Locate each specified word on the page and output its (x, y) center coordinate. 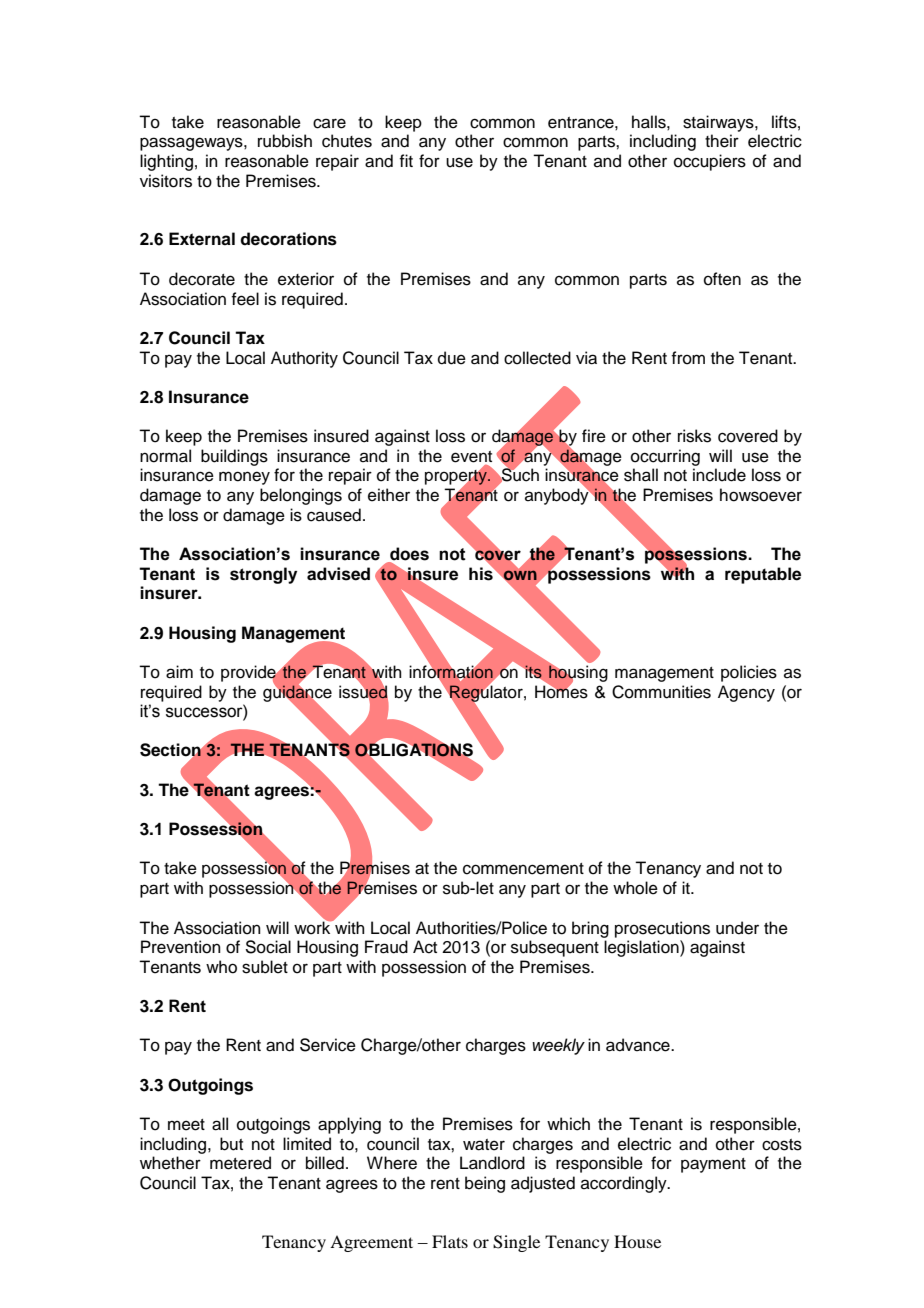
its (533, 671)
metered (240, 1163)
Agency (746, 693)
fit (406, 160)
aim (179, 672)
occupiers (710, 162)
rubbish (285, 141)
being (485, 1184)
